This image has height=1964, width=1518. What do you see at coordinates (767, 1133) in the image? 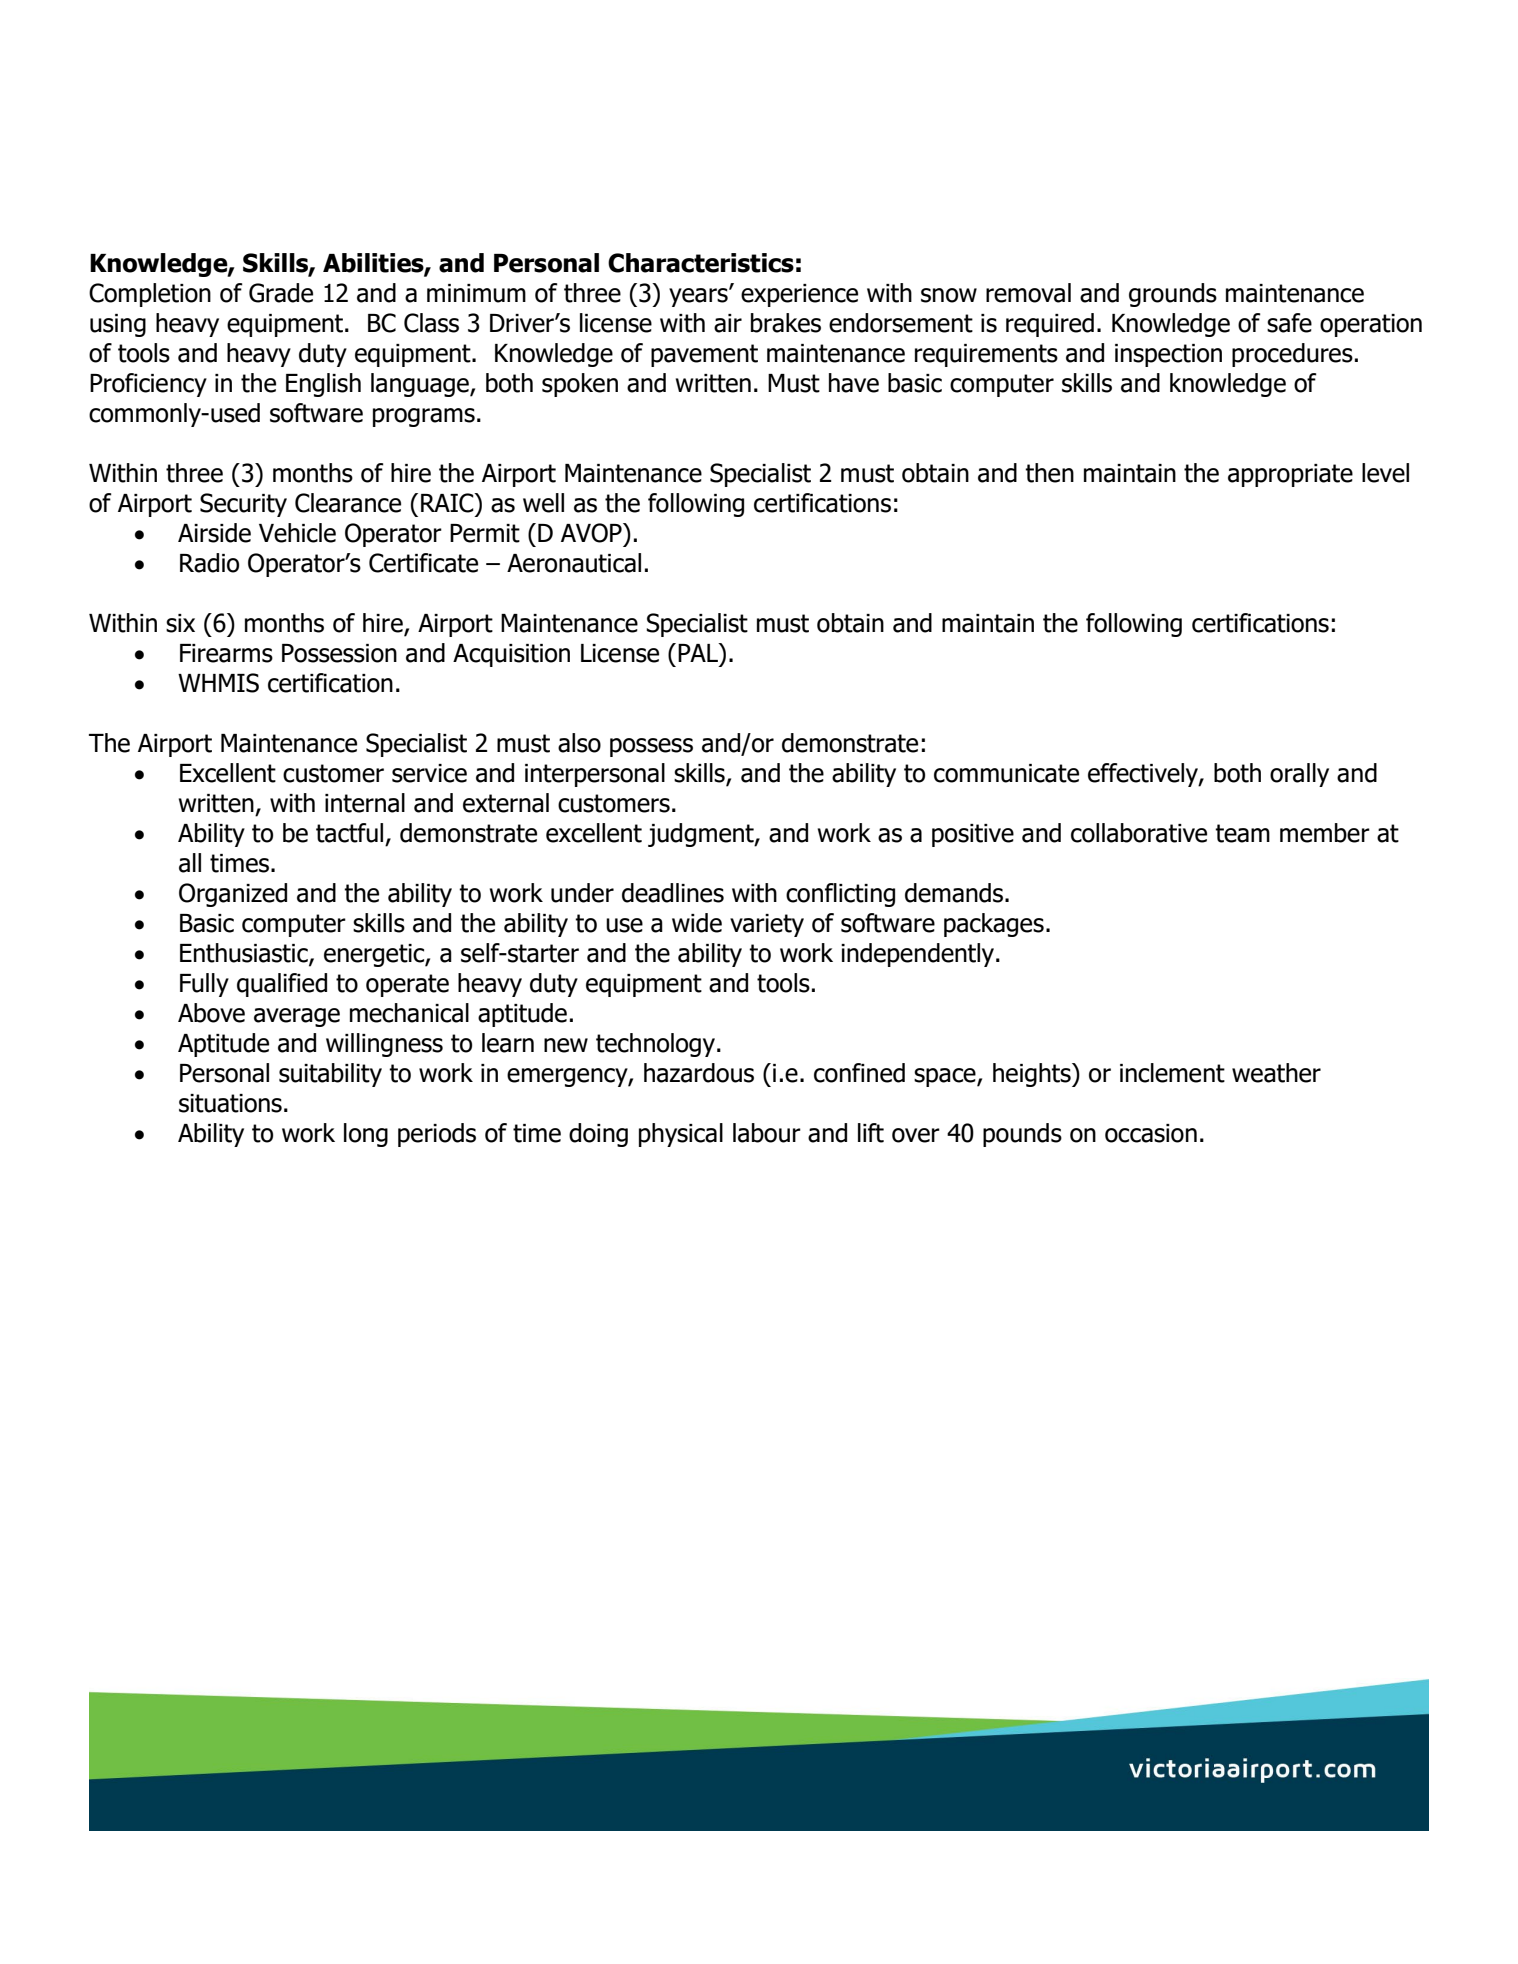
I see `labour` at bounding box center [767, 1133].
